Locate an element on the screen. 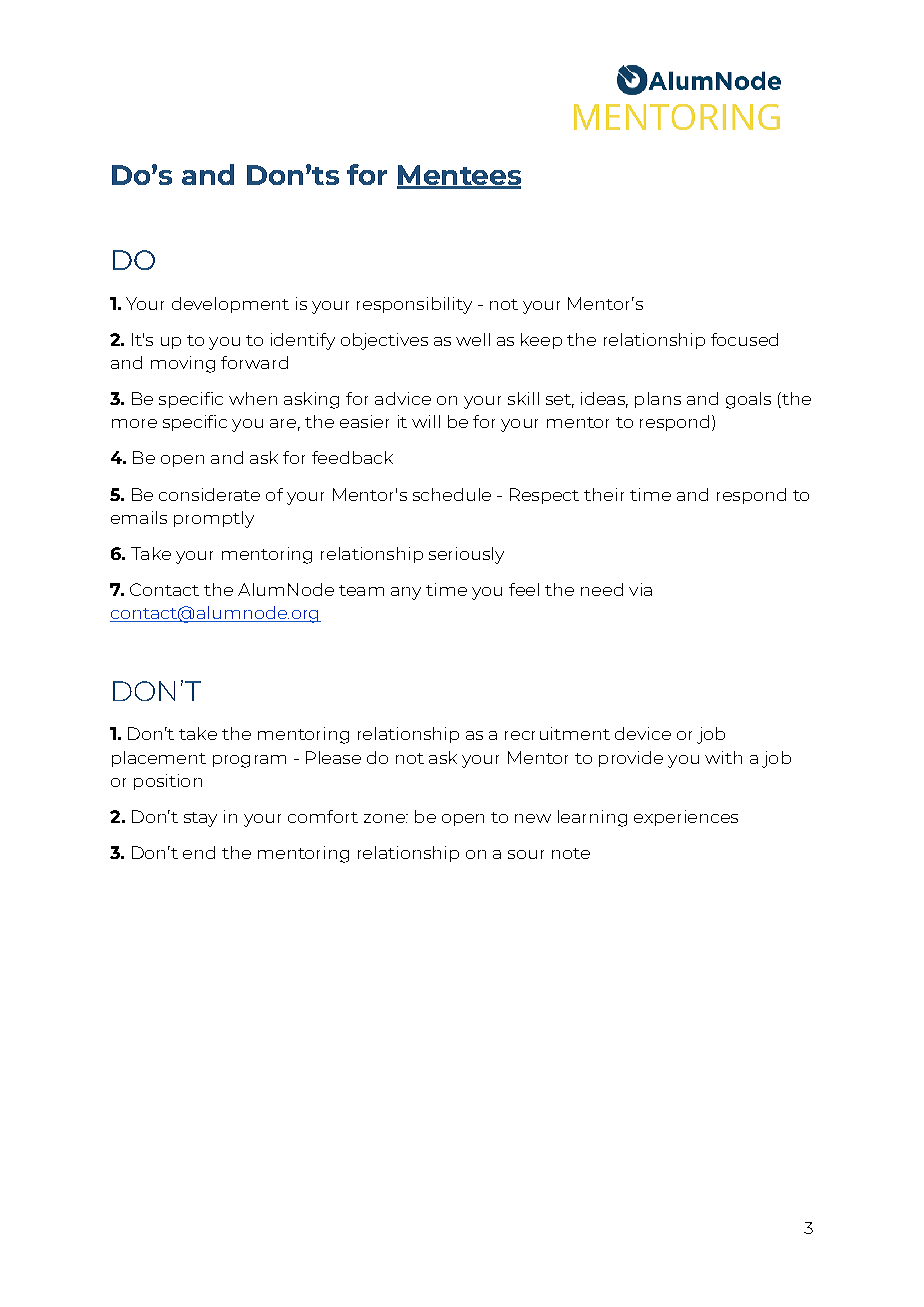 The image size is (924, 1307). via is located at coordinates (640, 589).
